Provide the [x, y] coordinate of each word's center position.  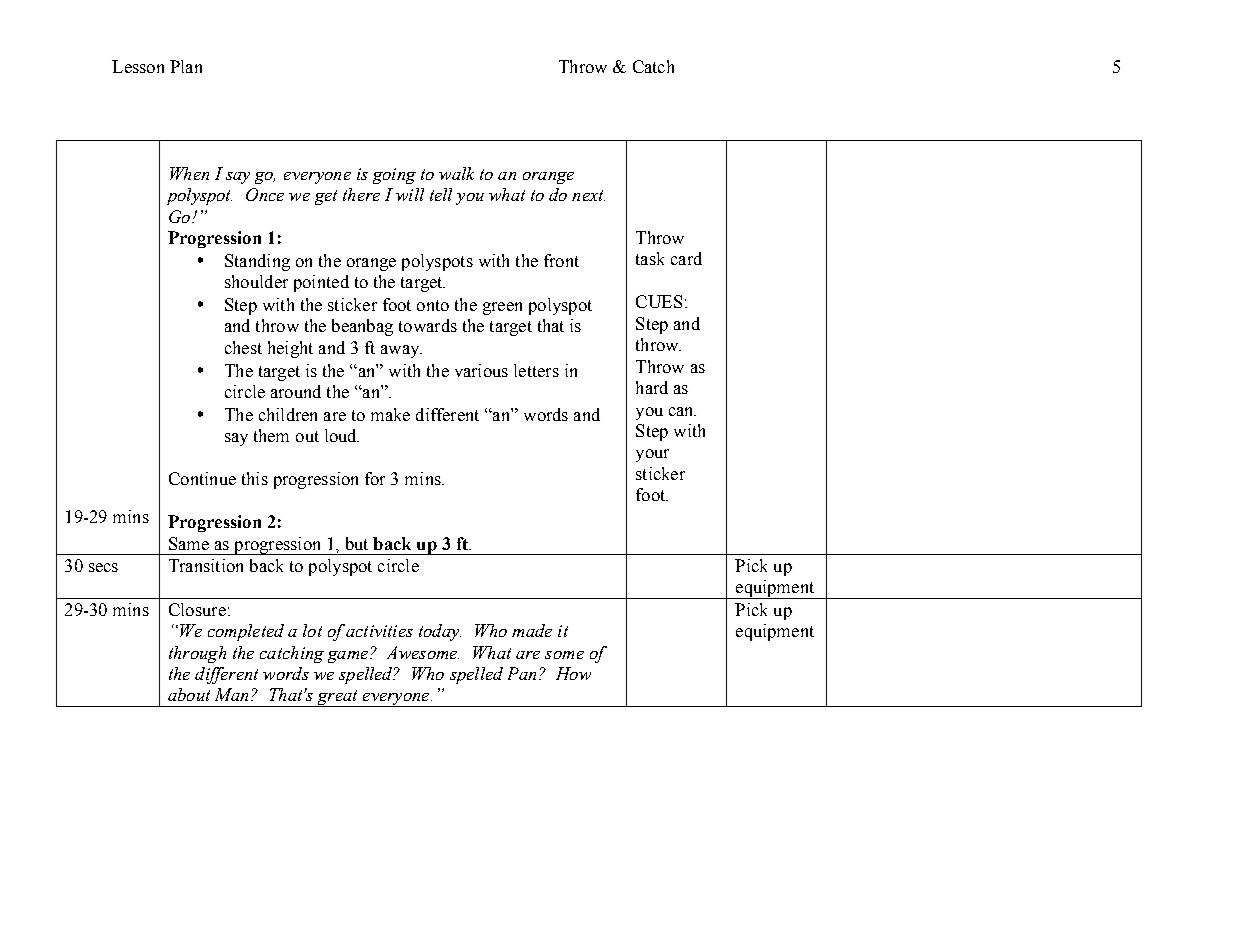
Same [189, 543]
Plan [186, 66]
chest [243, 347]
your [652, 455]
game [349, 657]
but [357, 543]
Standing [257, 262]
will [410, 194]
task [650, 258]
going [394, 176]
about [189, 694]
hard [652, 387]
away [401, 351]
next [588, 195]
